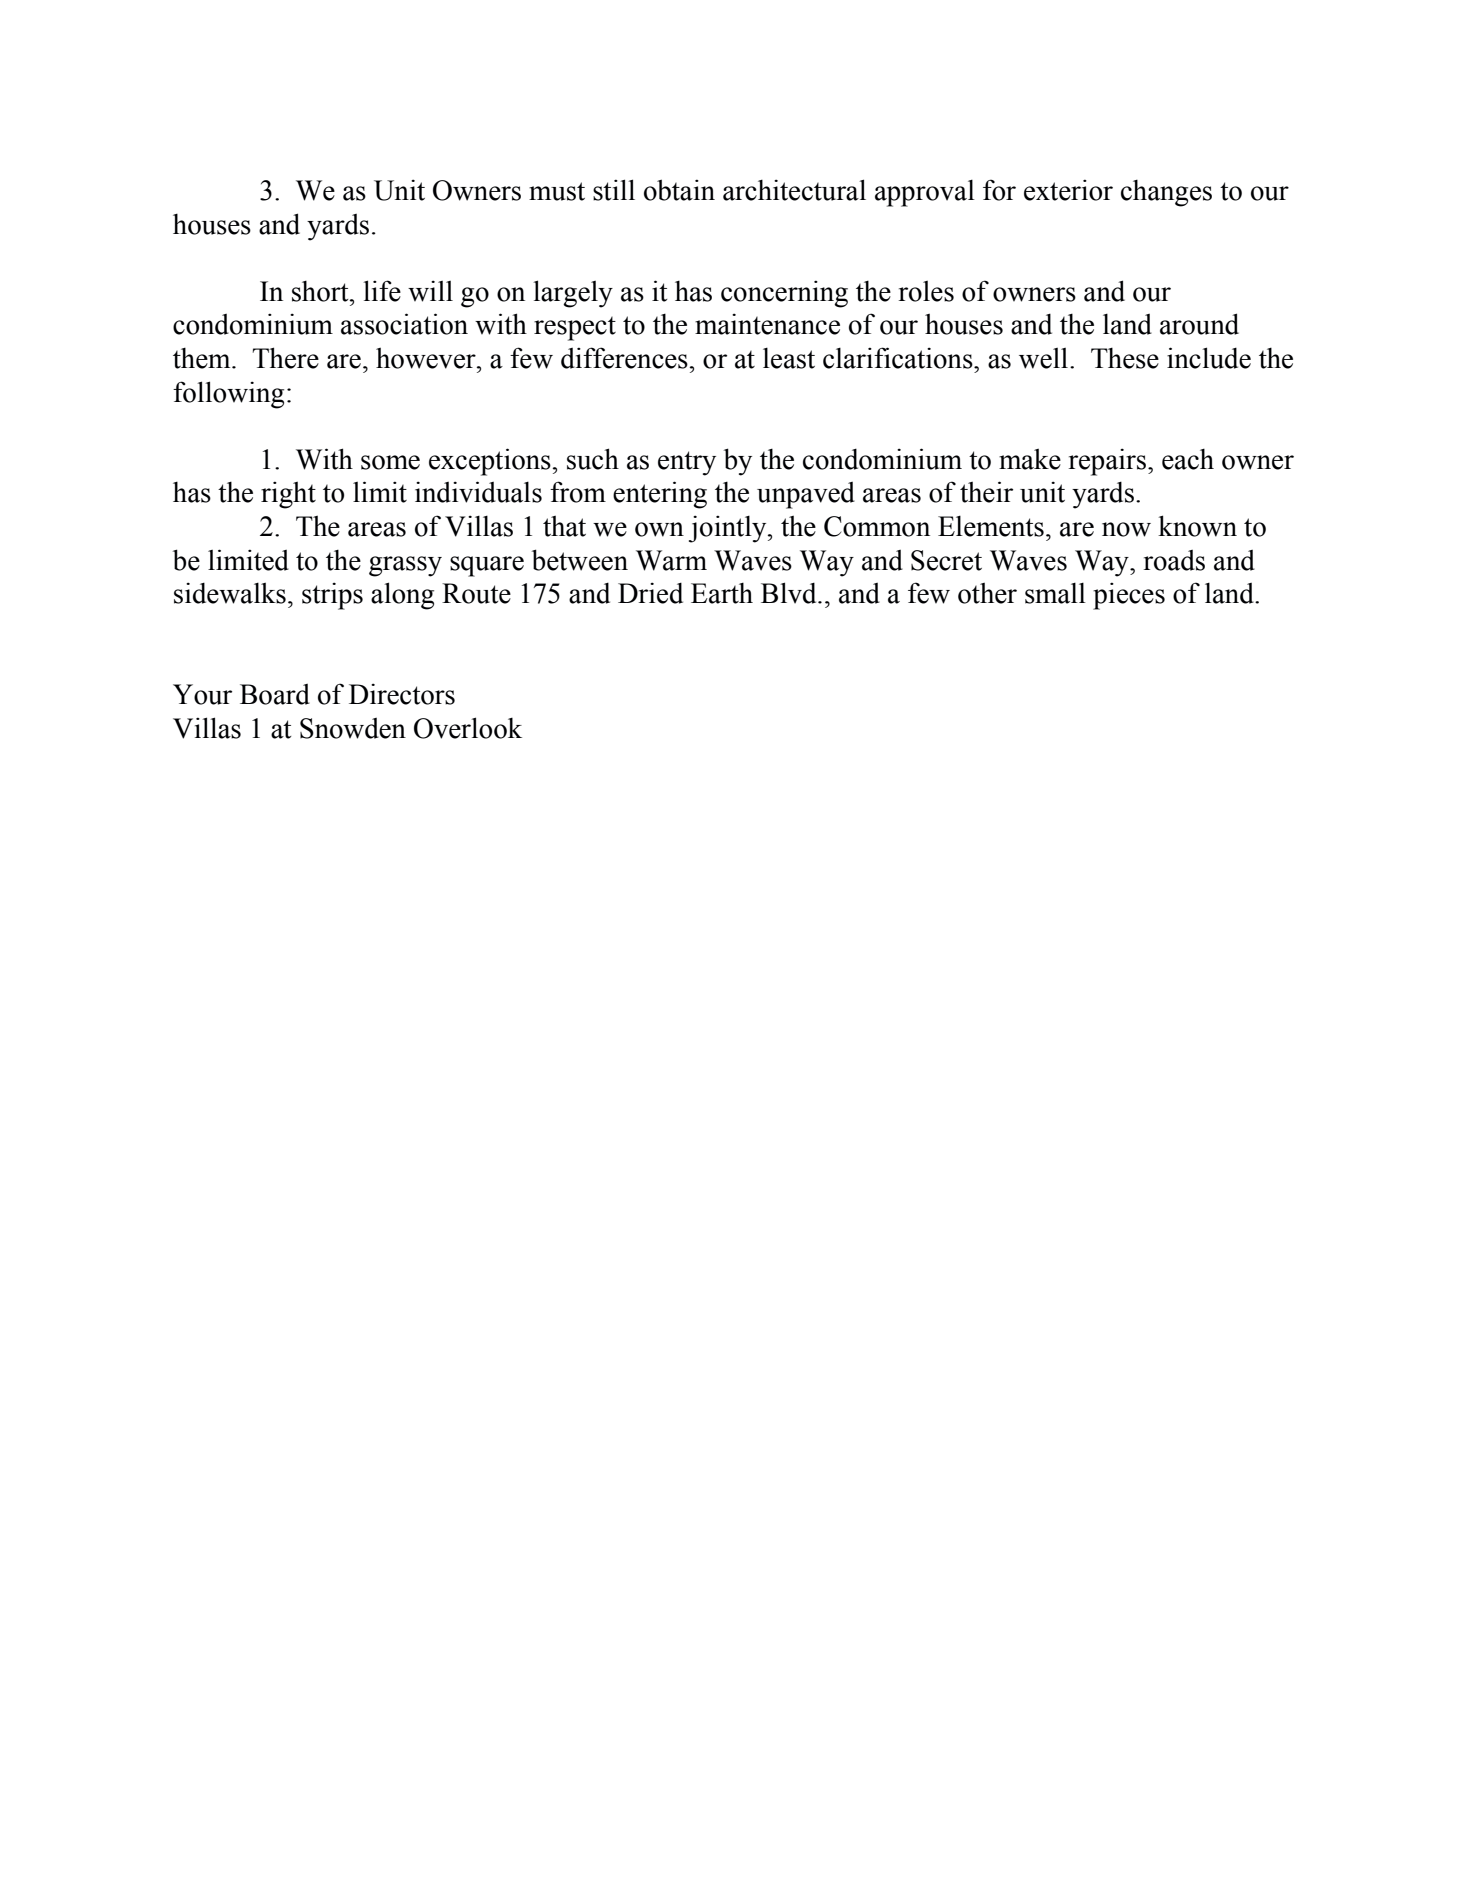 The width and height of the page is (1470, 1903). Describe the element at coordinates (679, 190) in the page. I see `obtain` at that location.
